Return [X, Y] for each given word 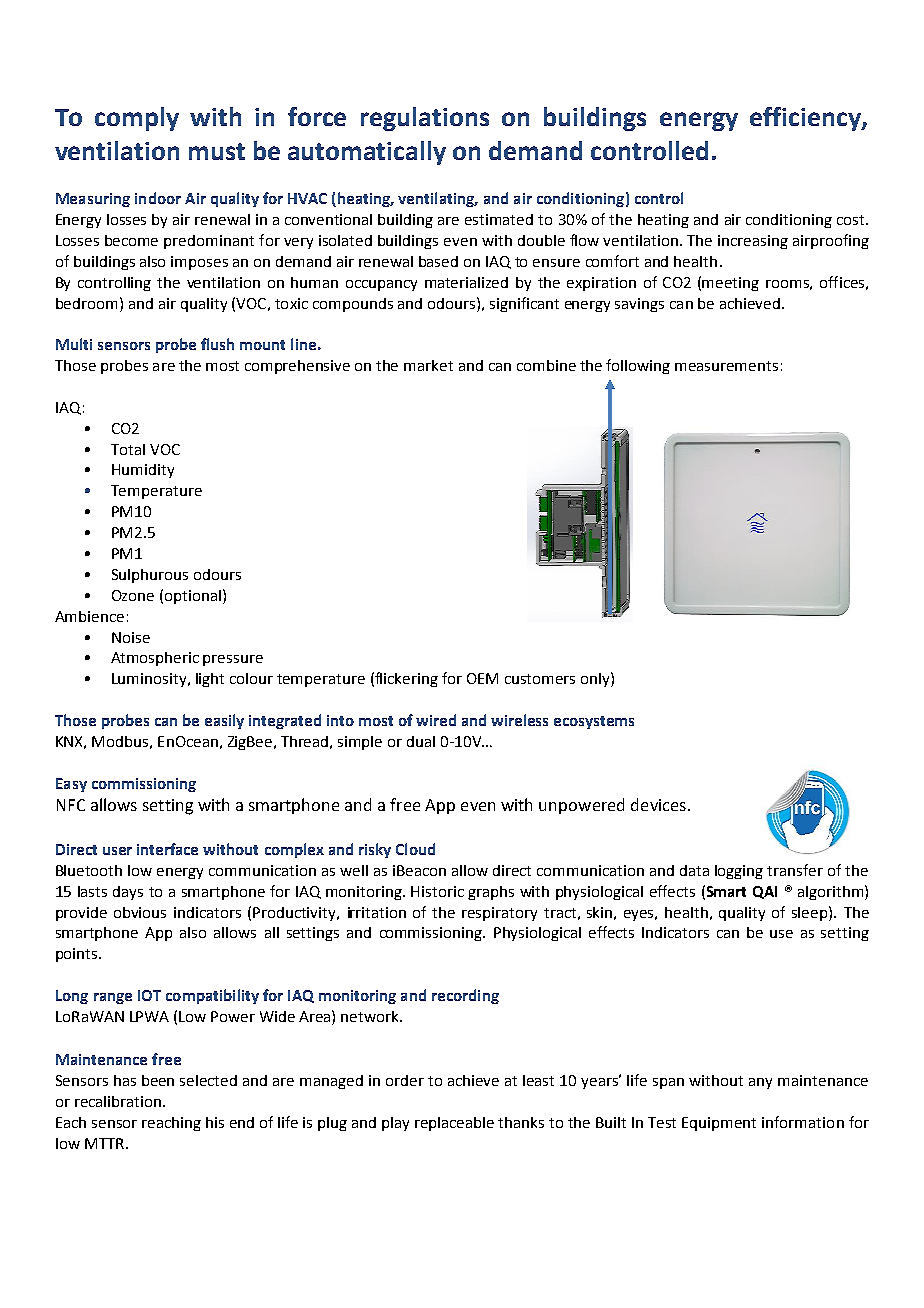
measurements [726, 366]
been [158, 1080]
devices [658, 804]
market [428, 365]
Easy [71, 785]
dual [421, 741]
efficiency [806, 119]
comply [137, 119]
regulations [425, 119]
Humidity [143, 471]
